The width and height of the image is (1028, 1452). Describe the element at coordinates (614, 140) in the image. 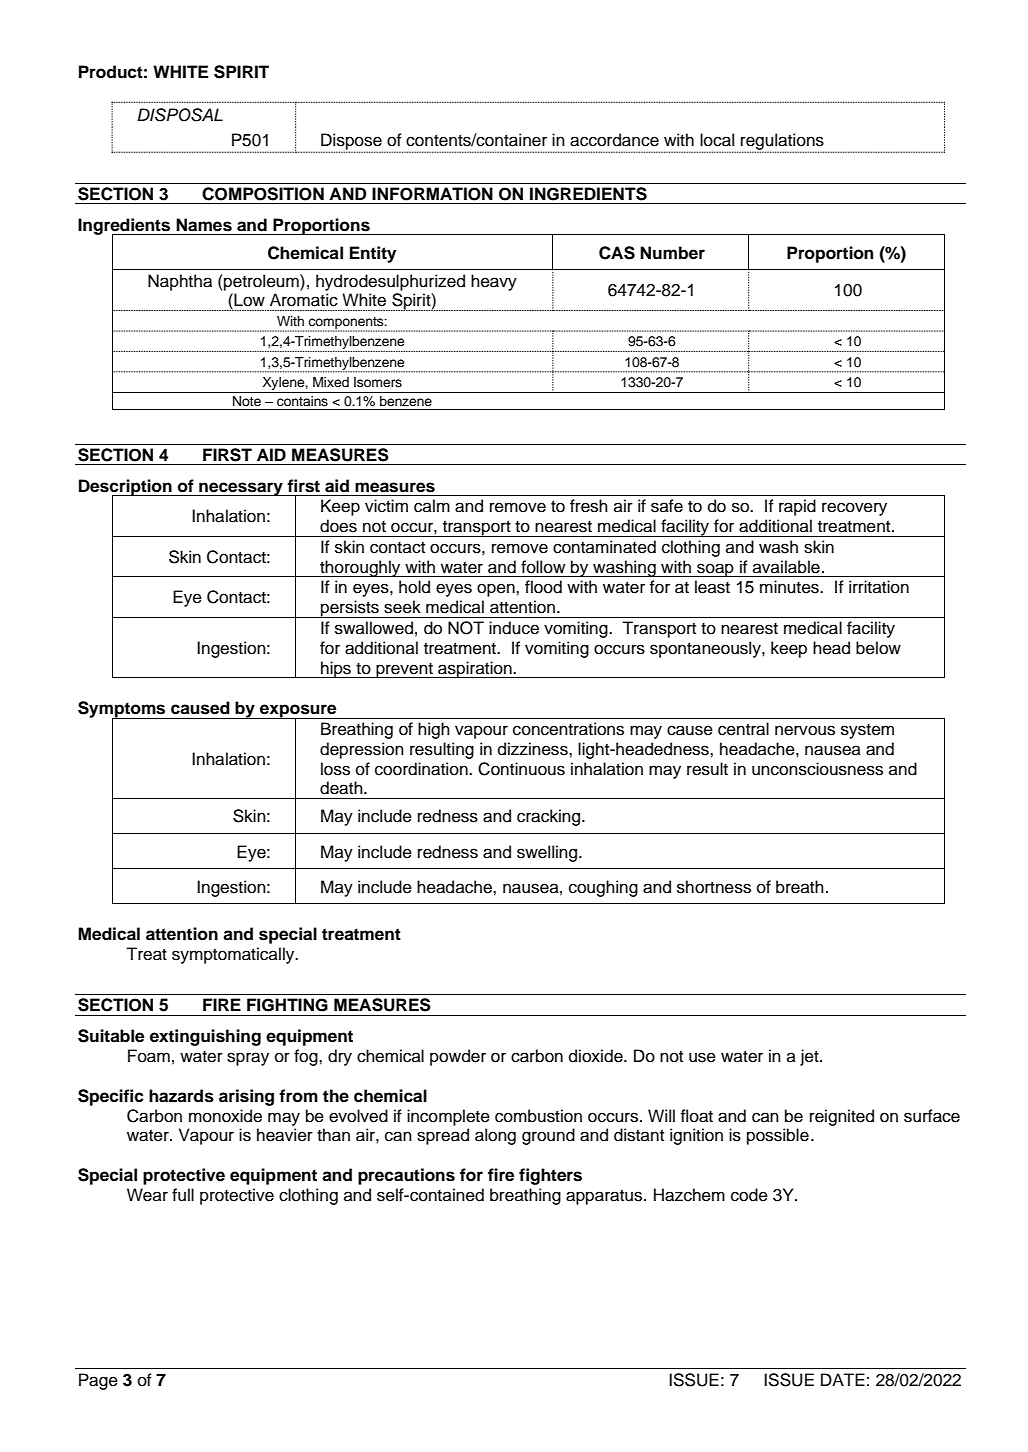

I see `accordance` at that location.
